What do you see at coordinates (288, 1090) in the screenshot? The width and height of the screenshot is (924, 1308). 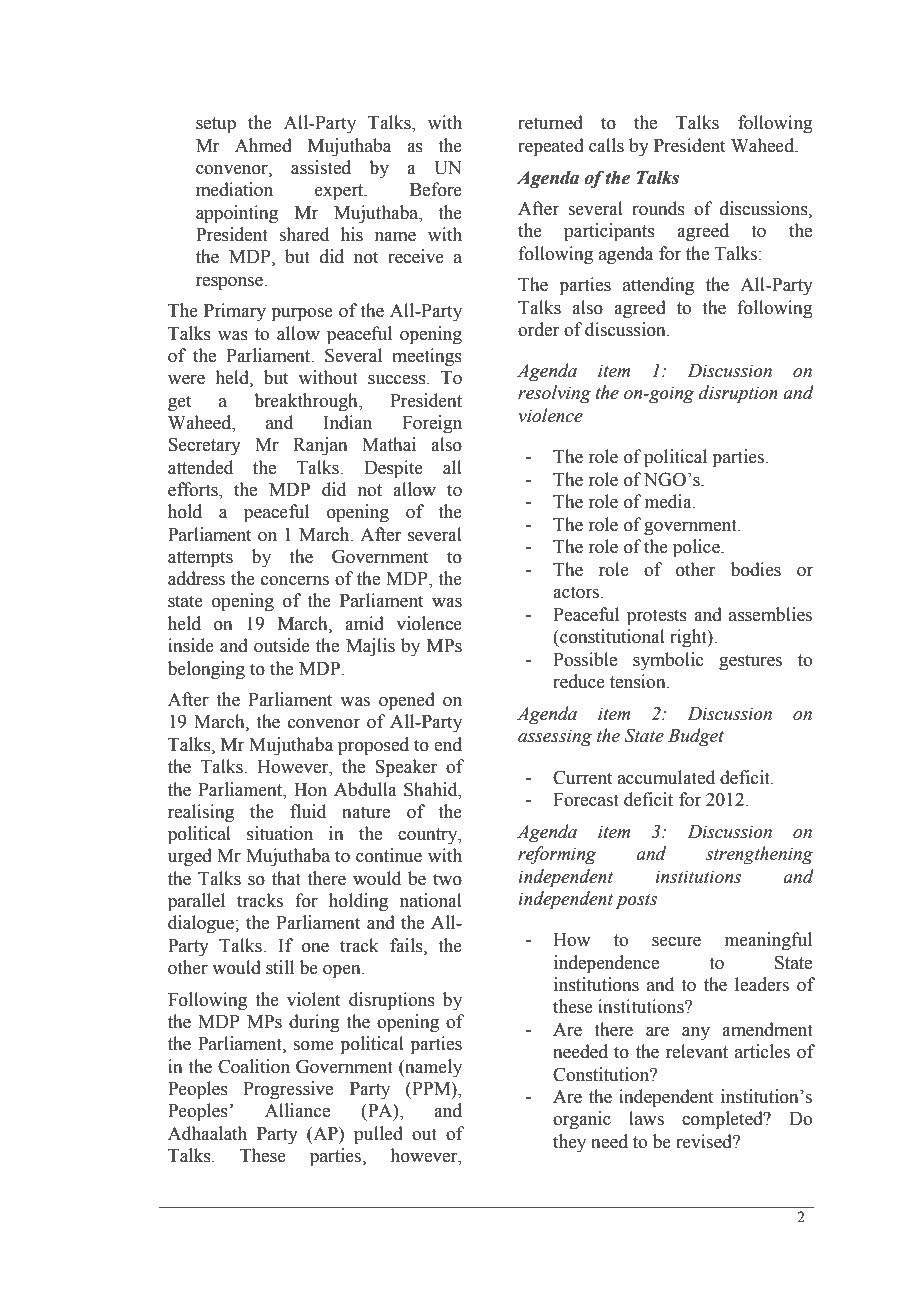 I see `Progressive` at bounding box center [288, 1090].
